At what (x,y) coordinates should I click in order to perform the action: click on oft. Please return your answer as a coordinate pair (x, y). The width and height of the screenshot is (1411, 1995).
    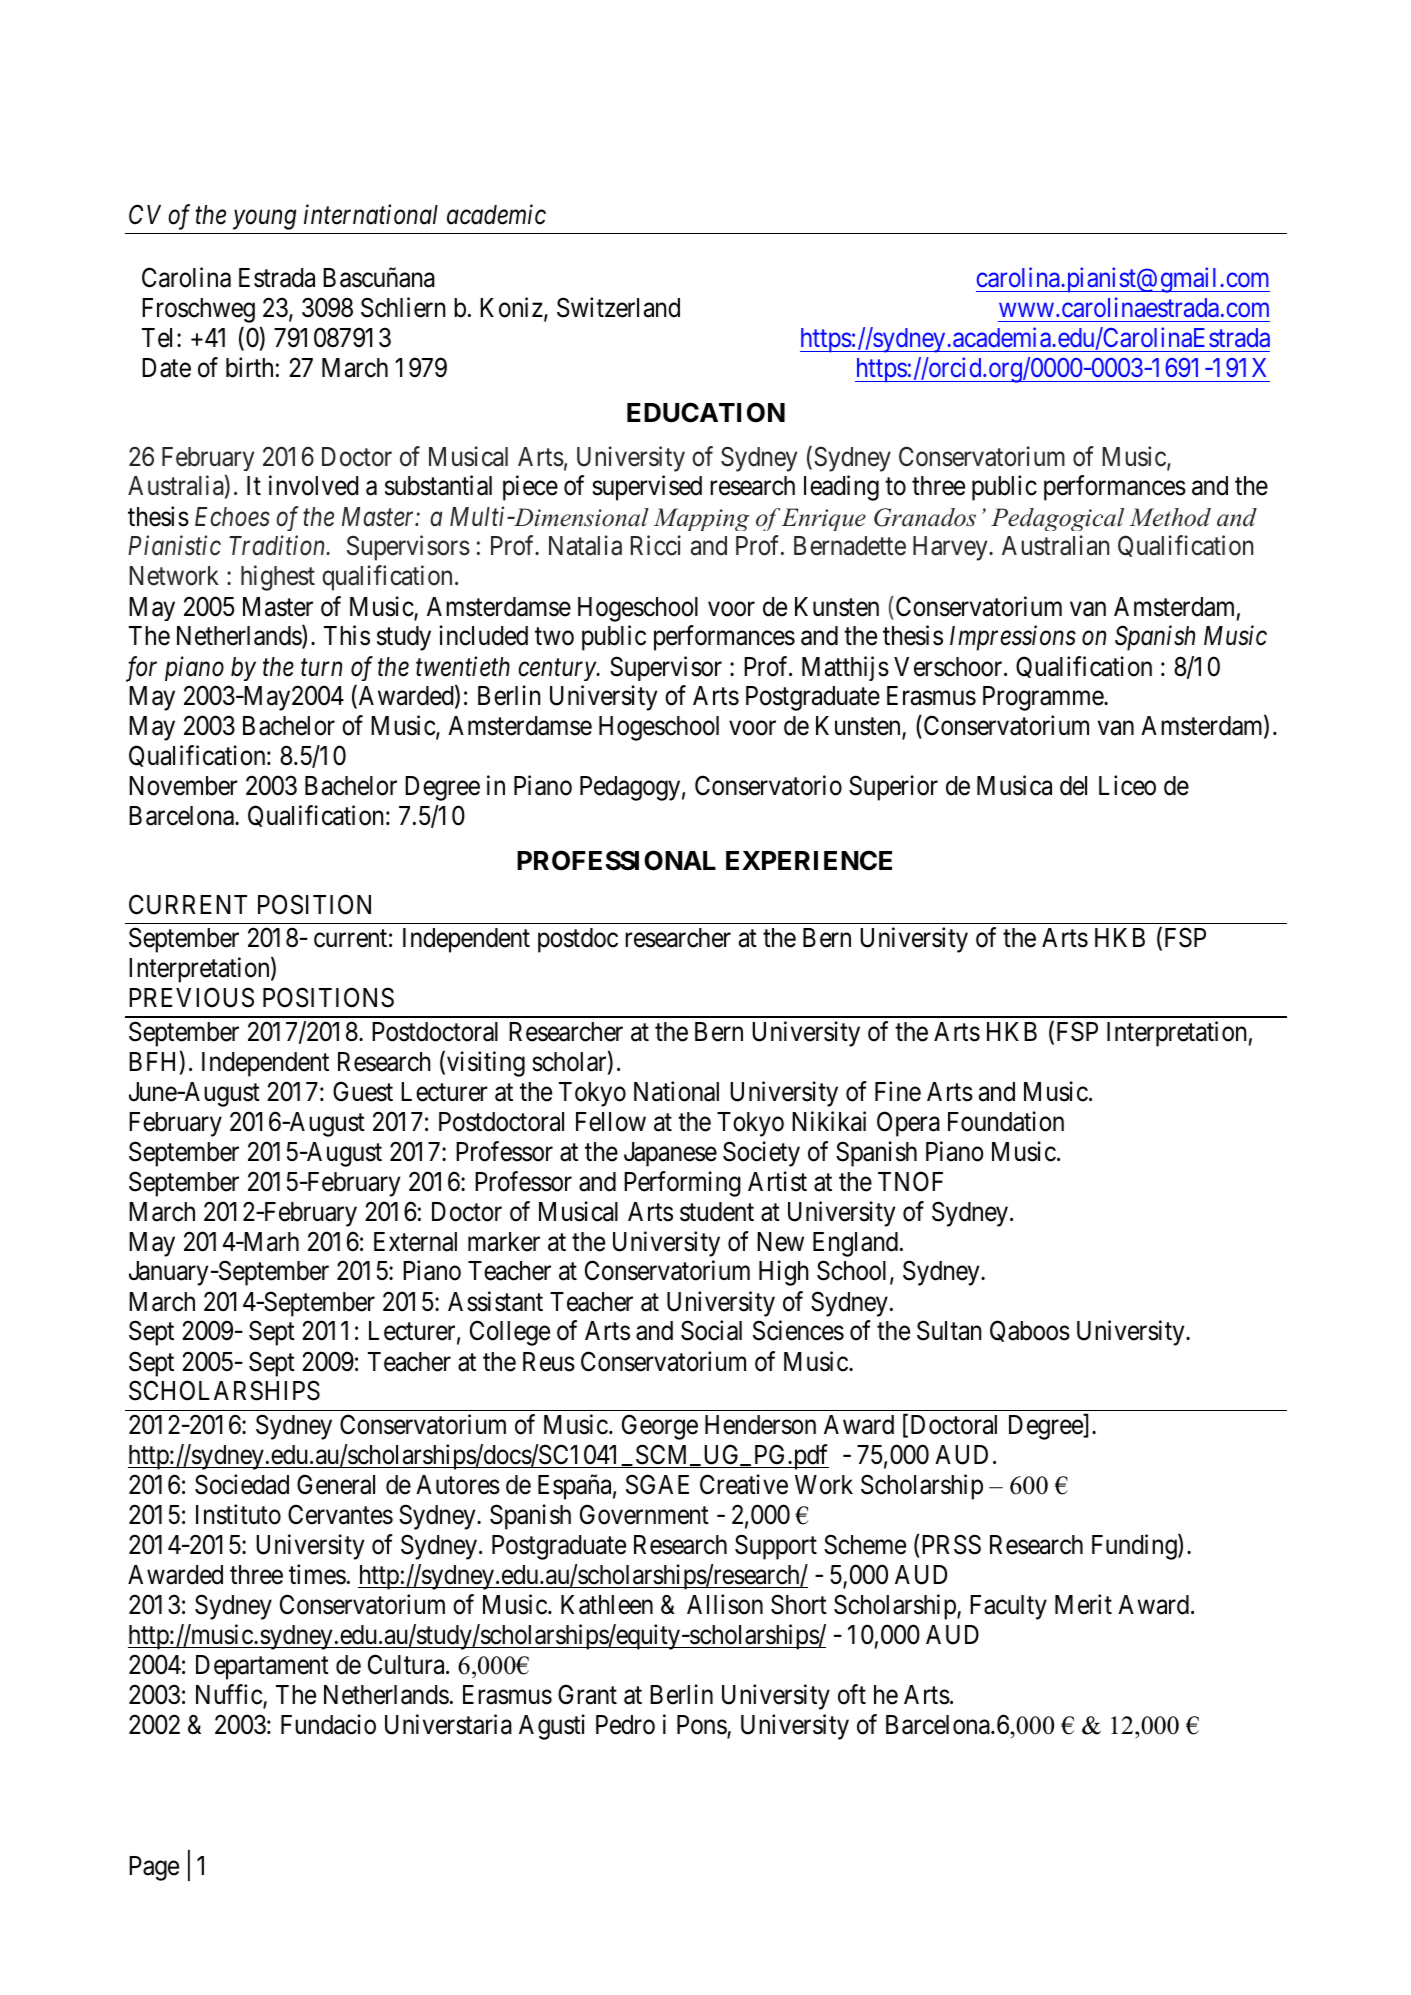
    Looking at the image, I should click on (852, 1694).
